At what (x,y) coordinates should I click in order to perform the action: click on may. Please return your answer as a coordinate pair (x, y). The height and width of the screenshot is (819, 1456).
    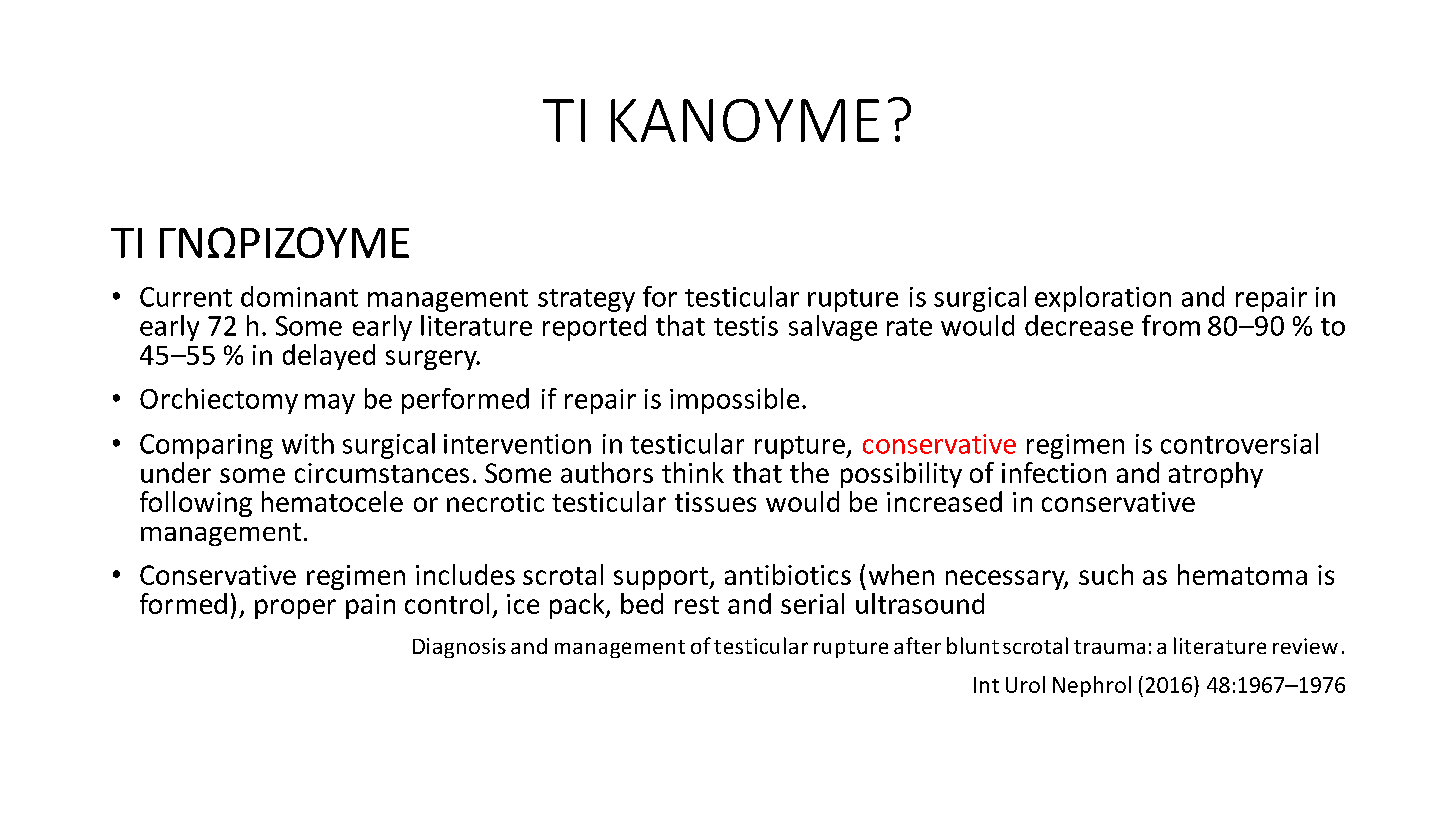
    Looking at the image, I should click on (330, 404).
